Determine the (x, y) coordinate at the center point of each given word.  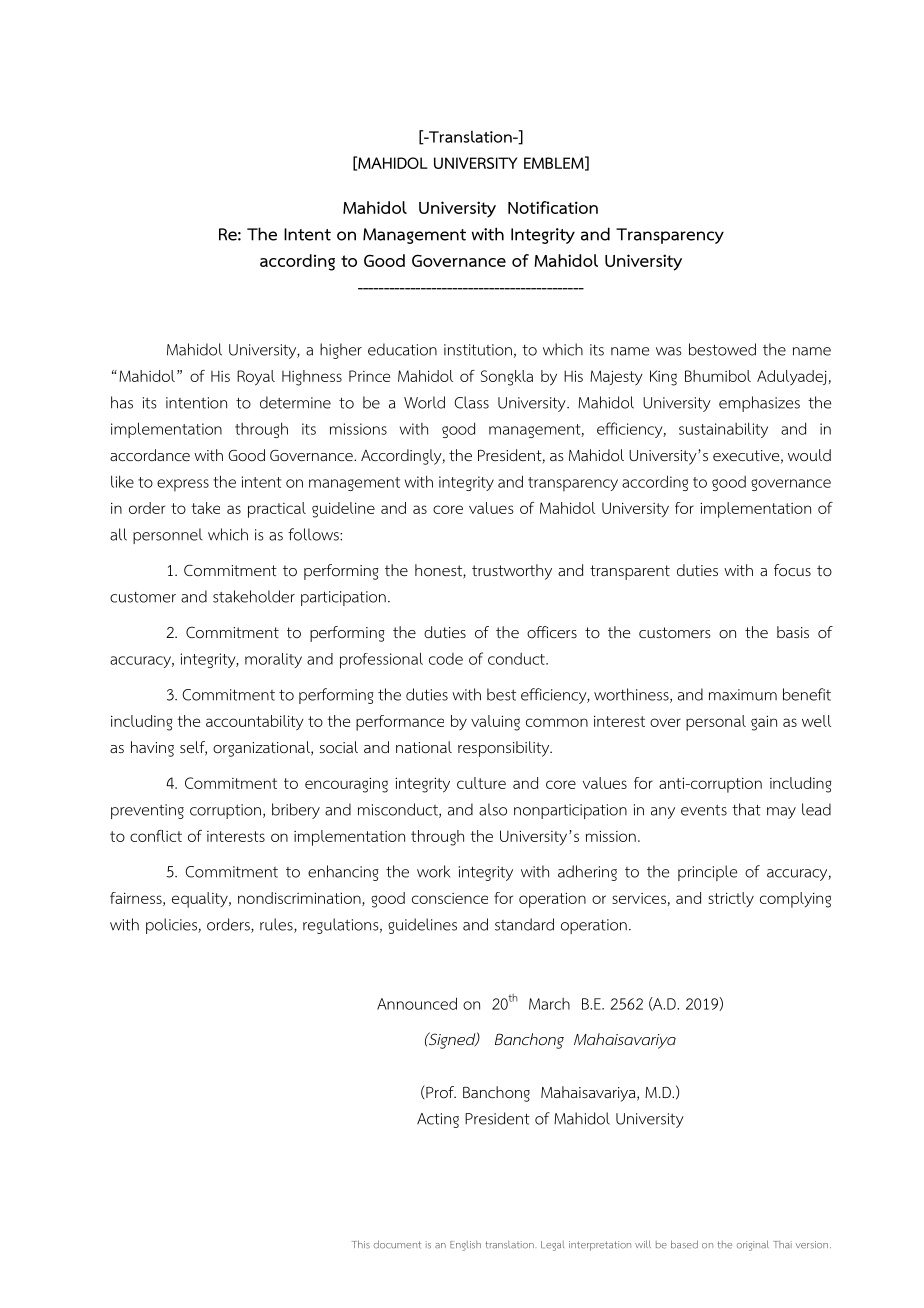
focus (792, 570)
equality (201, 900)
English (465, 1246)
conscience (450, 898)
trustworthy (512, 572)
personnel (167, 536)
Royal (256, 378)
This (361, 1244)
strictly (731, 899)
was (669, 351)
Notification (553, 207)
